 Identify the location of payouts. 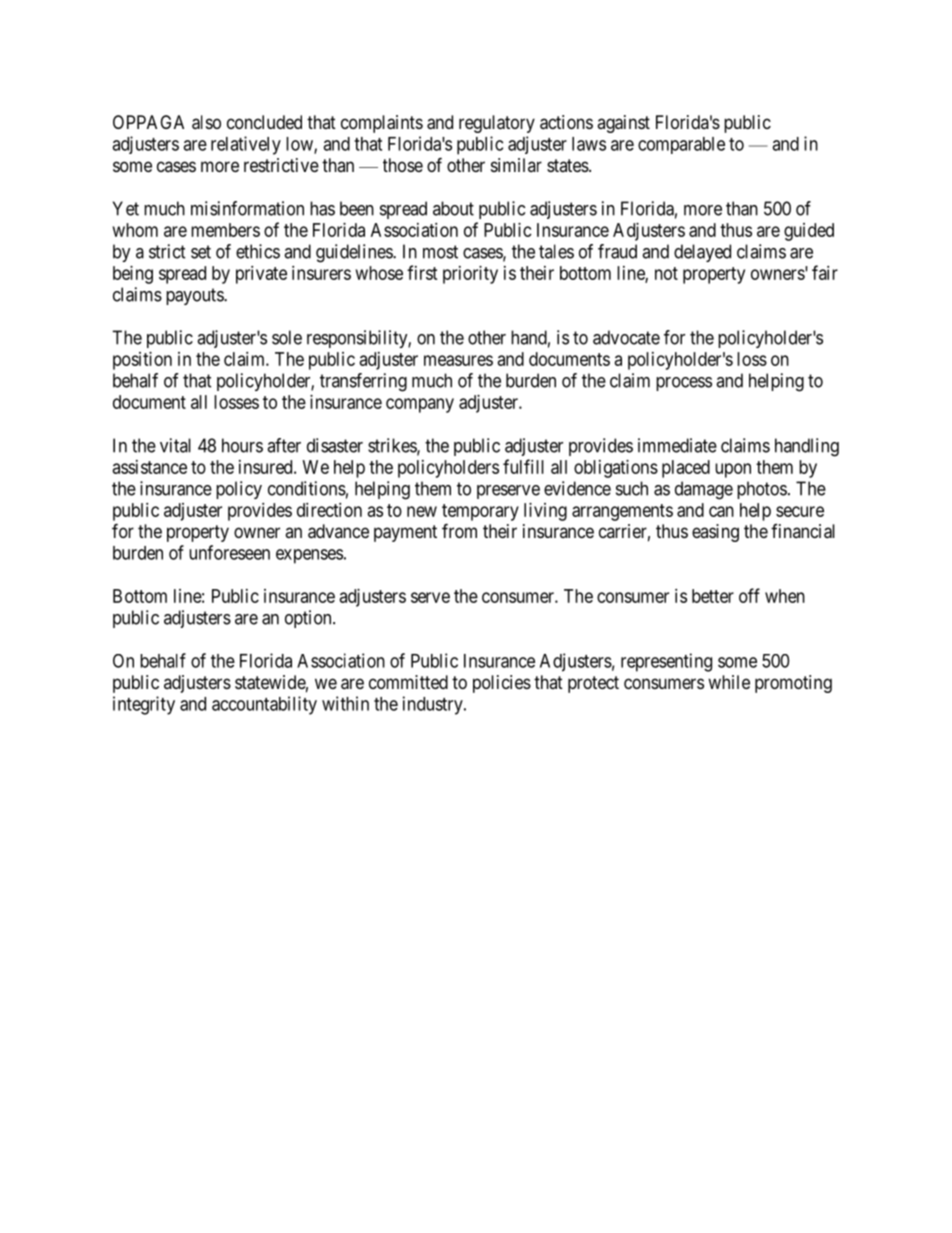
(195, 296).
